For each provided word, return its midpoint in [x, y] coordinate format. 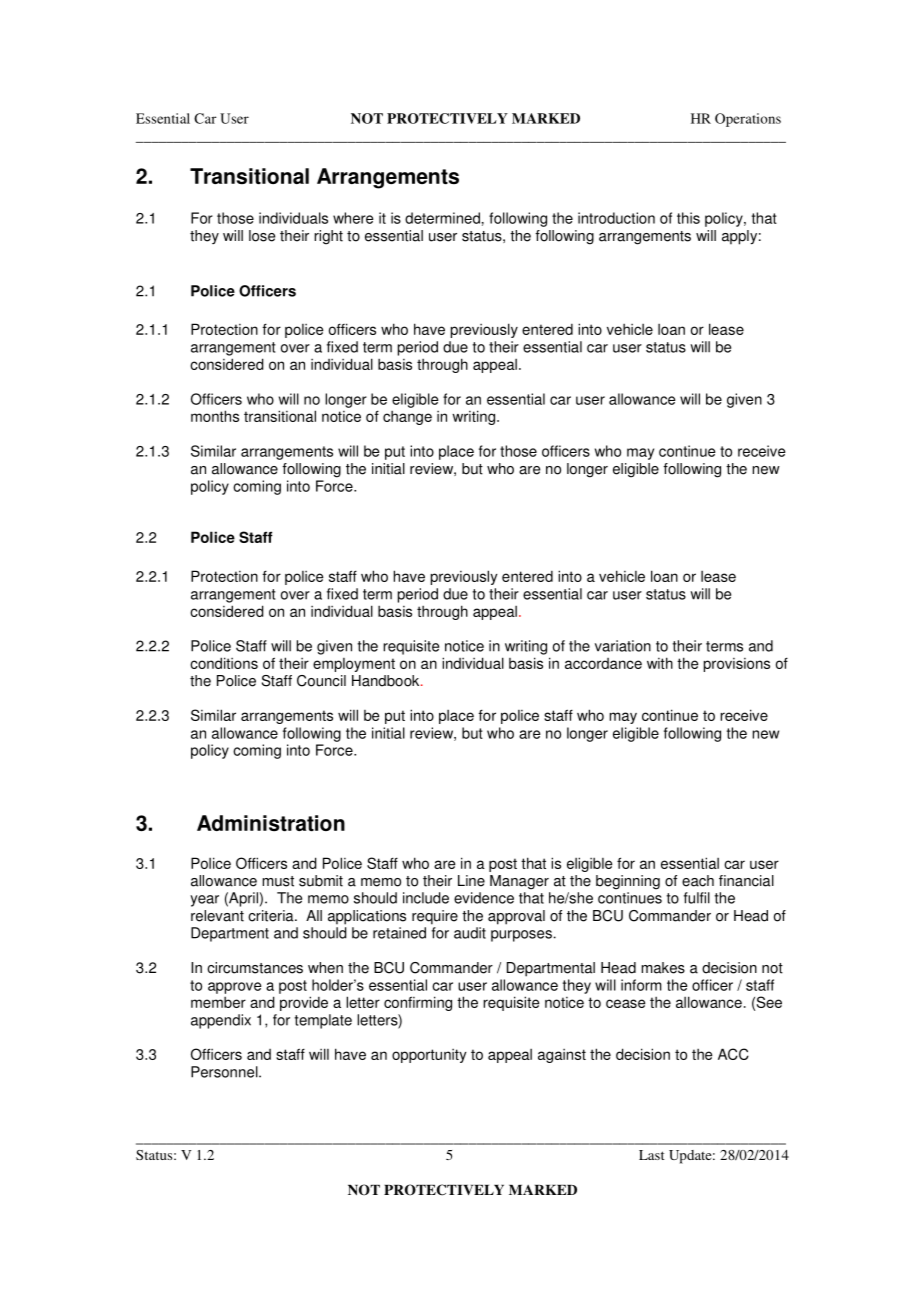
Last [652, 1155]
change [407, 418]
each [698, 881]
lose [262, 236]
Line [471, 881]
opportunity [429, 1056]
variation [623, 646]
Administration [271, 823]
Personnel [225, 1072]
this [688, 218]
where [353, 218]
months [215, 416]
